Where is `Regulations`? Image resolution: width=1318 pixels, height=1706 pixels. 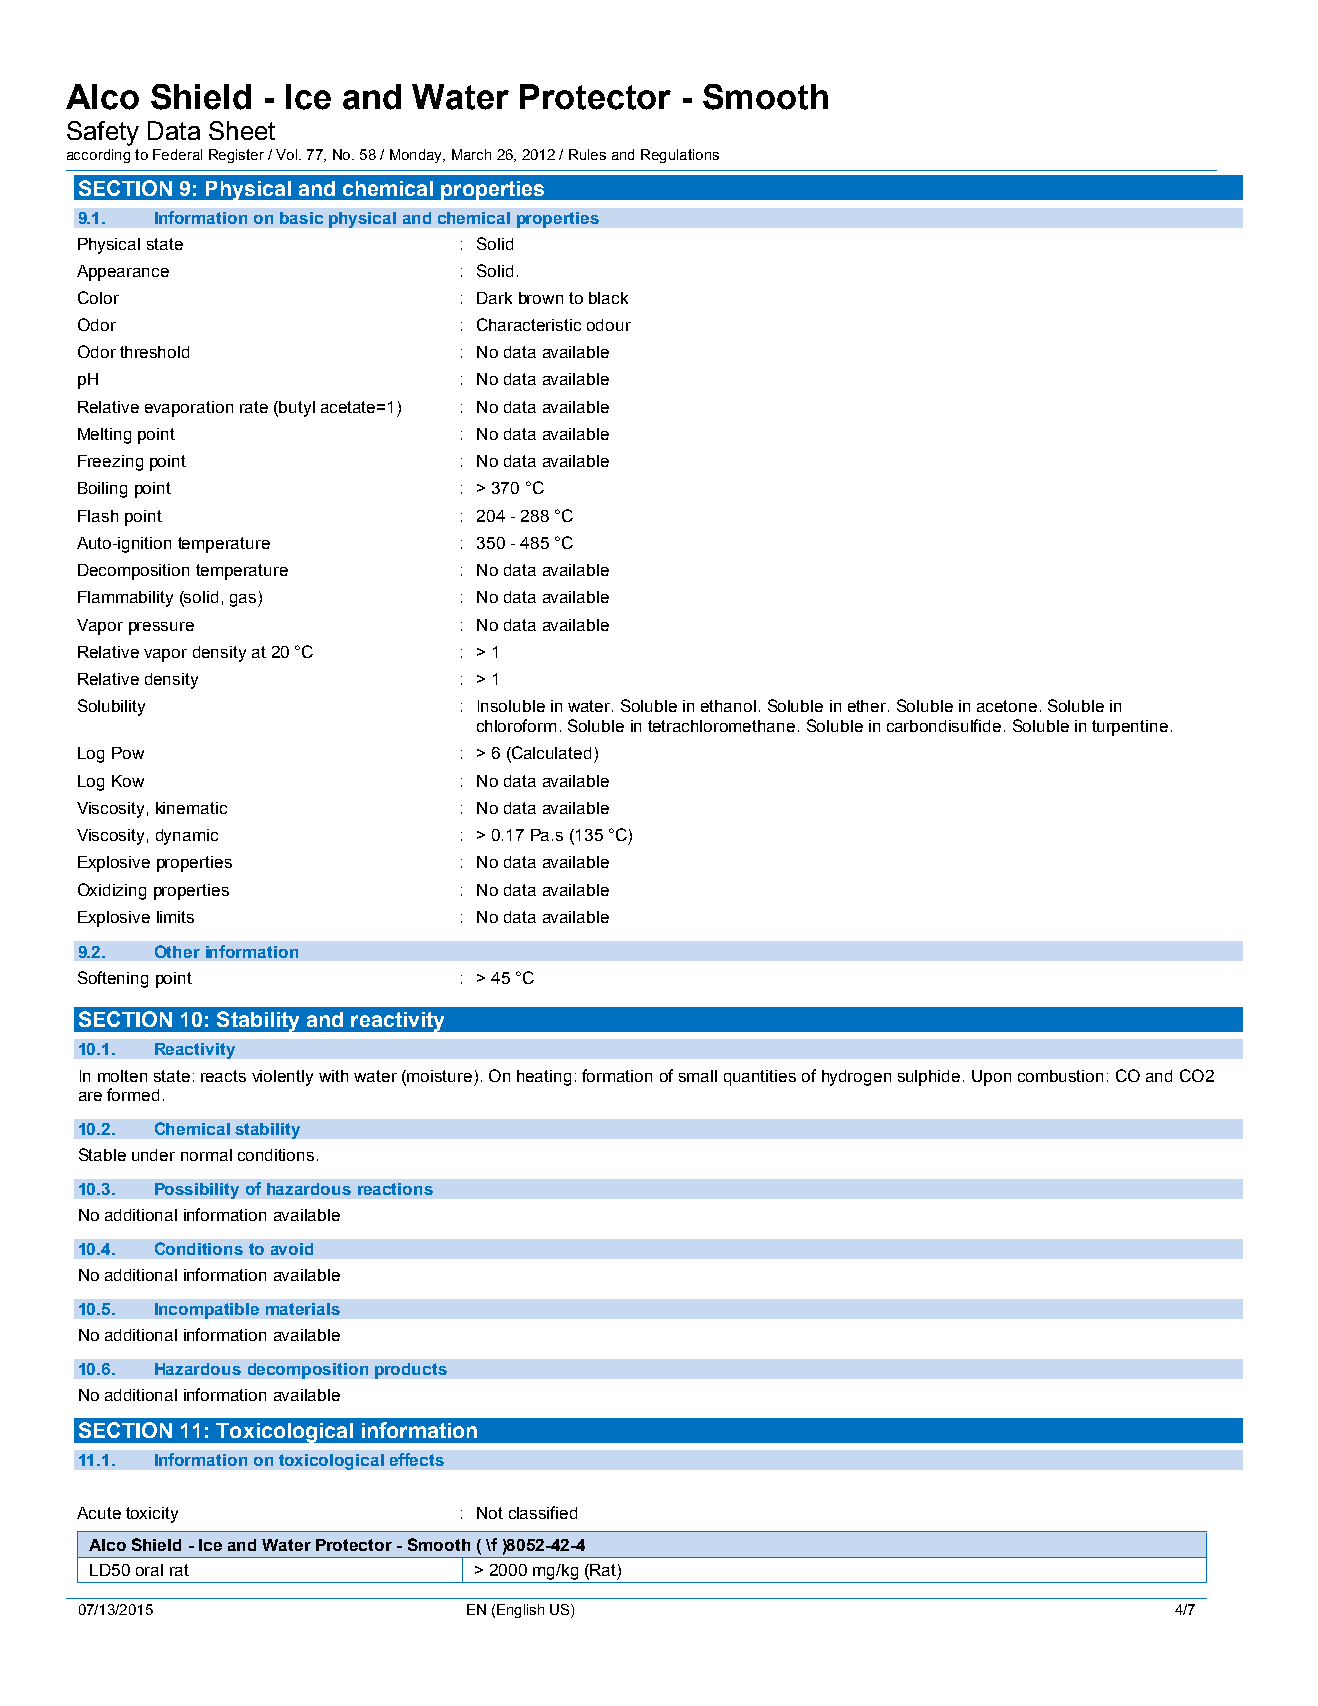 Regulations is located at coordinates (680, 156).
